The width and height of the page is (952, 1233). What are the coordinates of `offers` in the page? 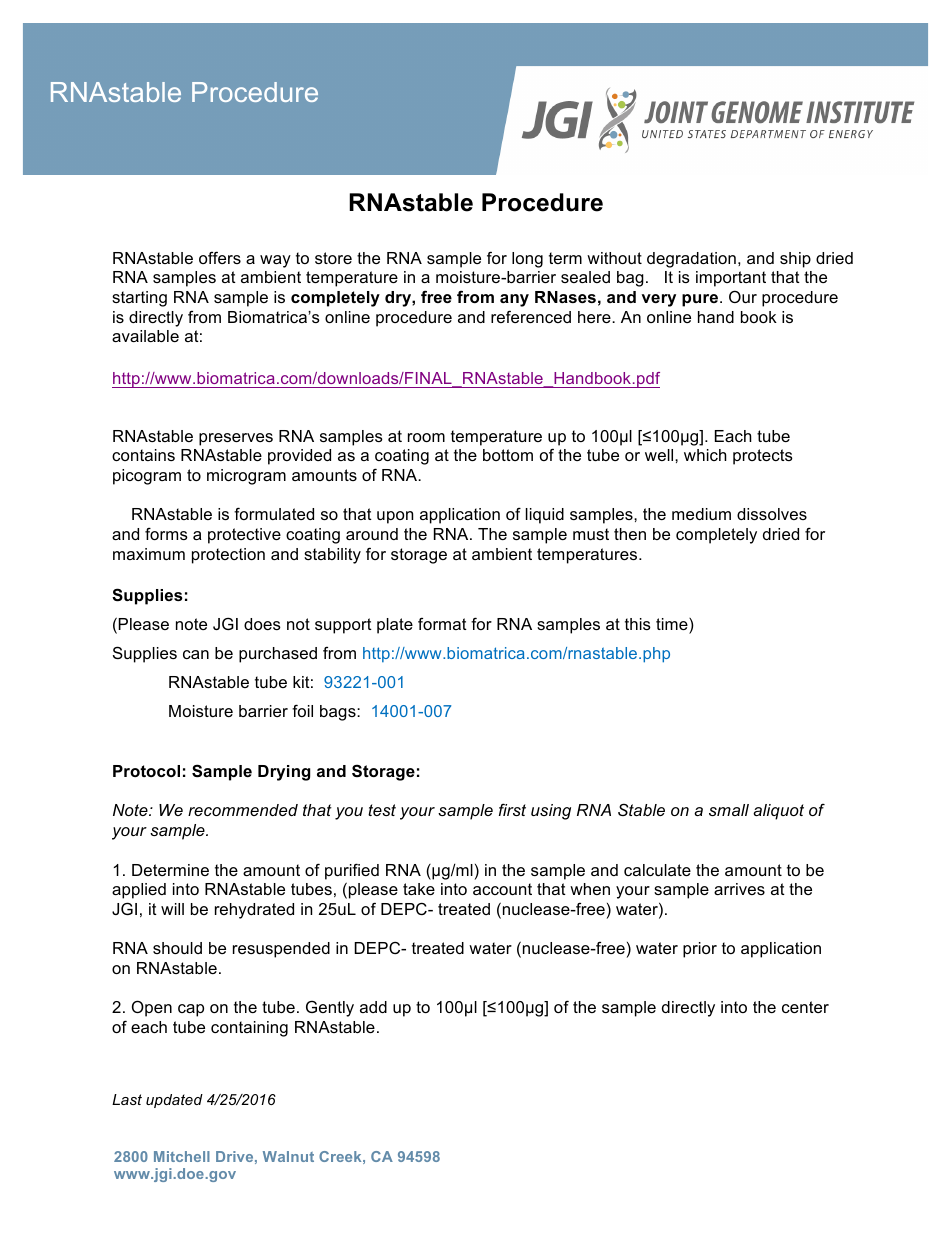 It's located at (220, 257).
